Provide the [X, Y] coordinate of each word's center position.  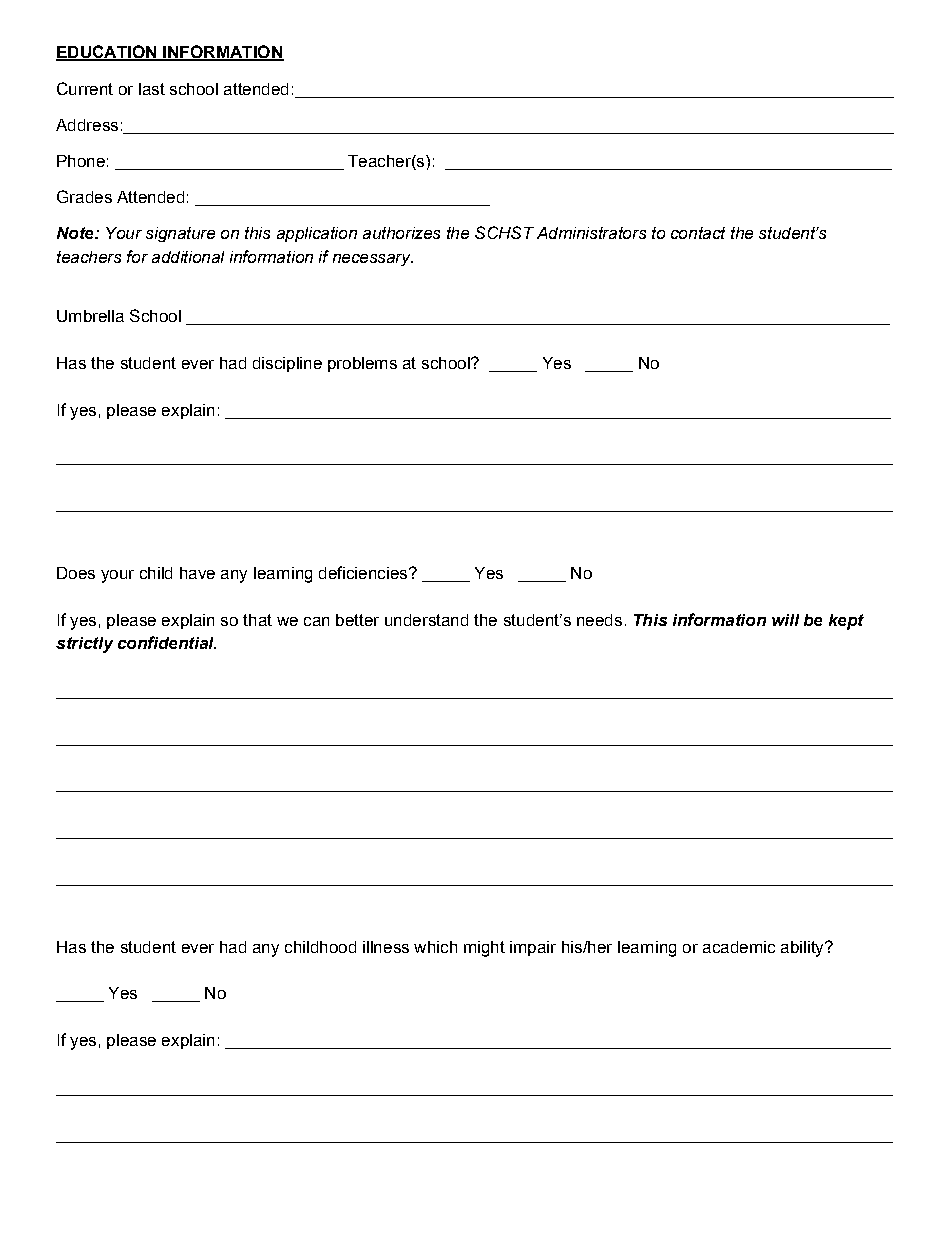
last [152, 89]
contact [698, 233]
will [785, 620]
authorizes [401, 233]
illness [386, 947]
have [197, 573]
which [435, 947]
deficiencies [363, 572]
